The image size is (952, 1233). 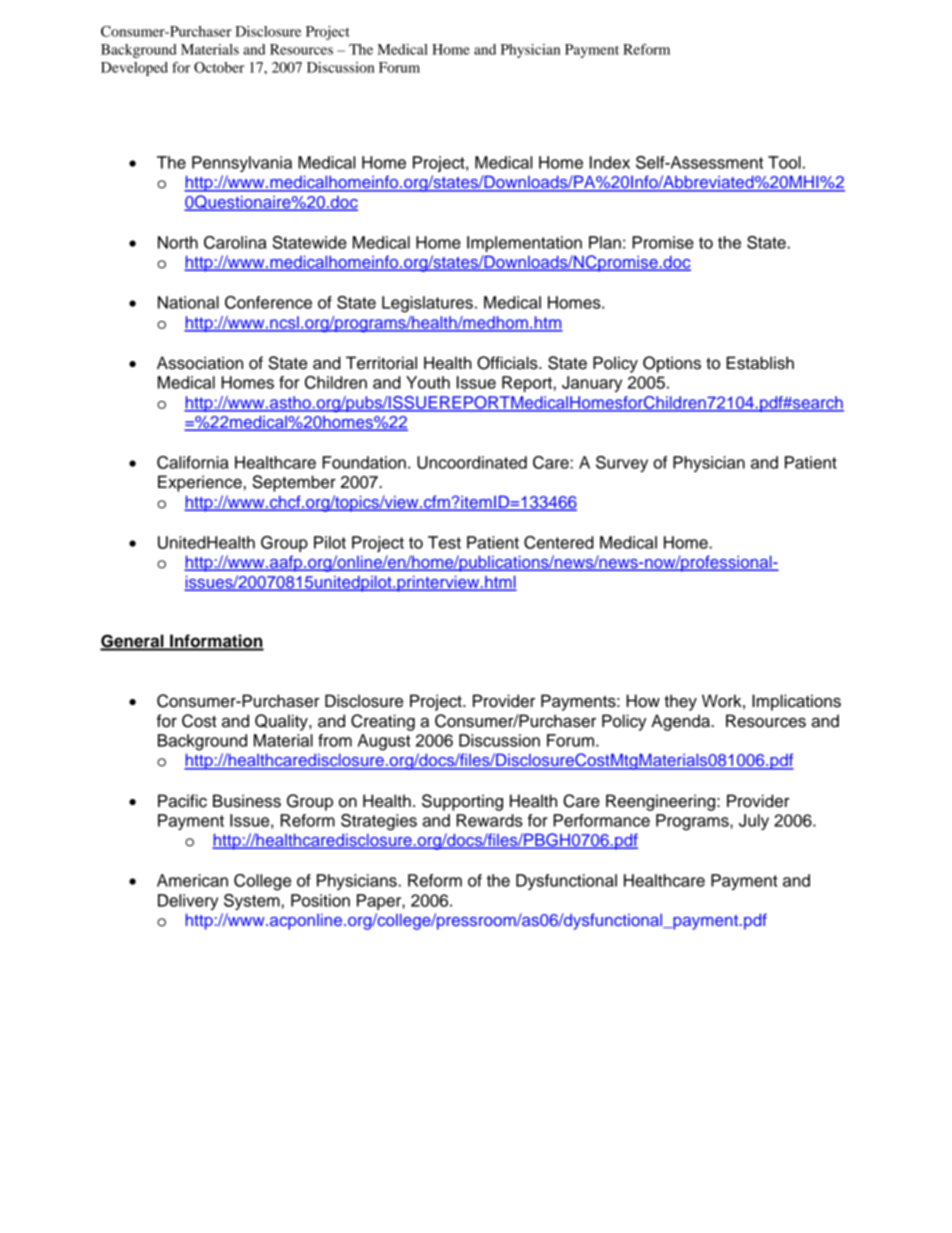 What do you see at coordinates (188, 302) in the screenshot?
I see `National` at bounding box center [188, 302].
